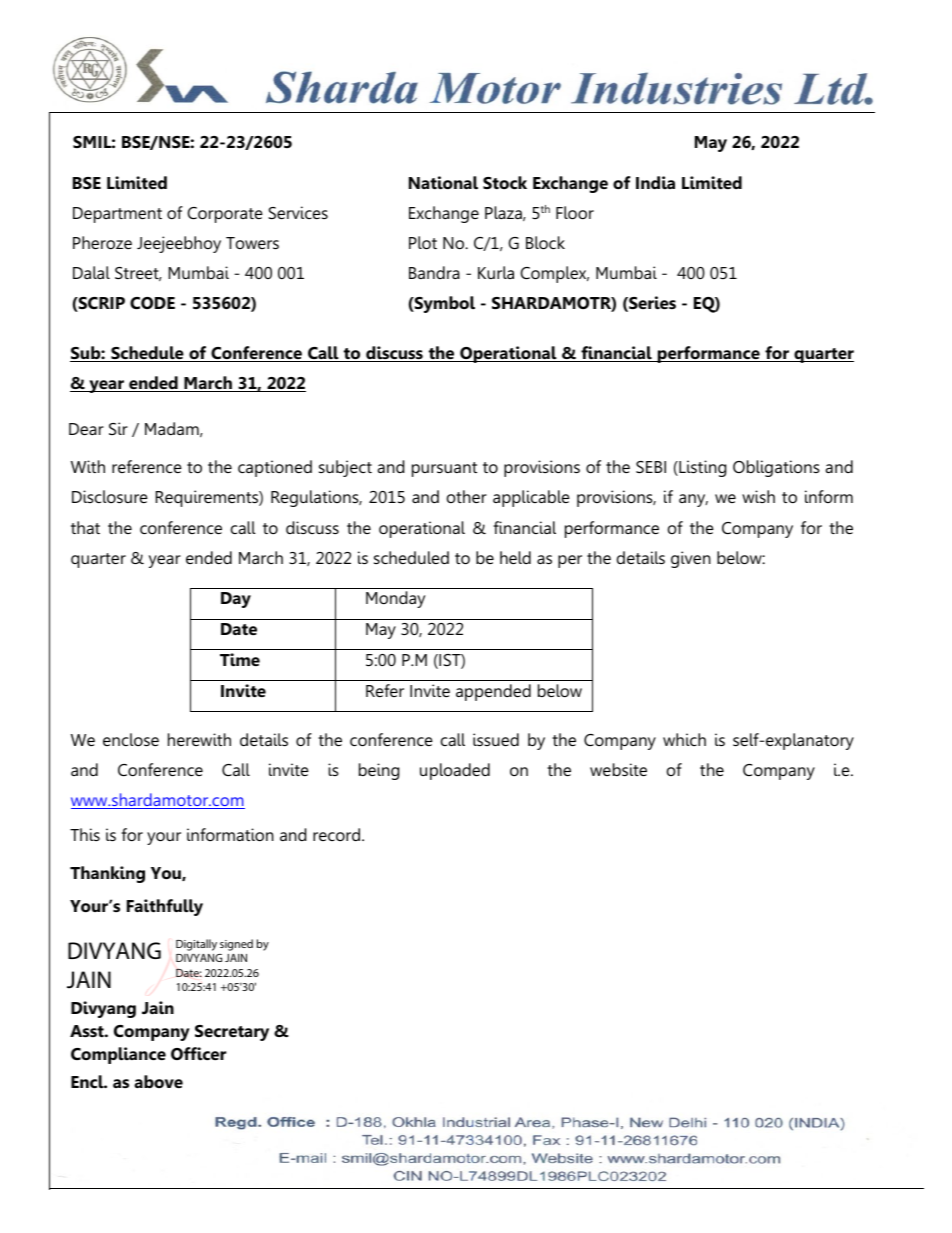 This document has width=952, height=1233. I want to click on website, so click(618, 769).
